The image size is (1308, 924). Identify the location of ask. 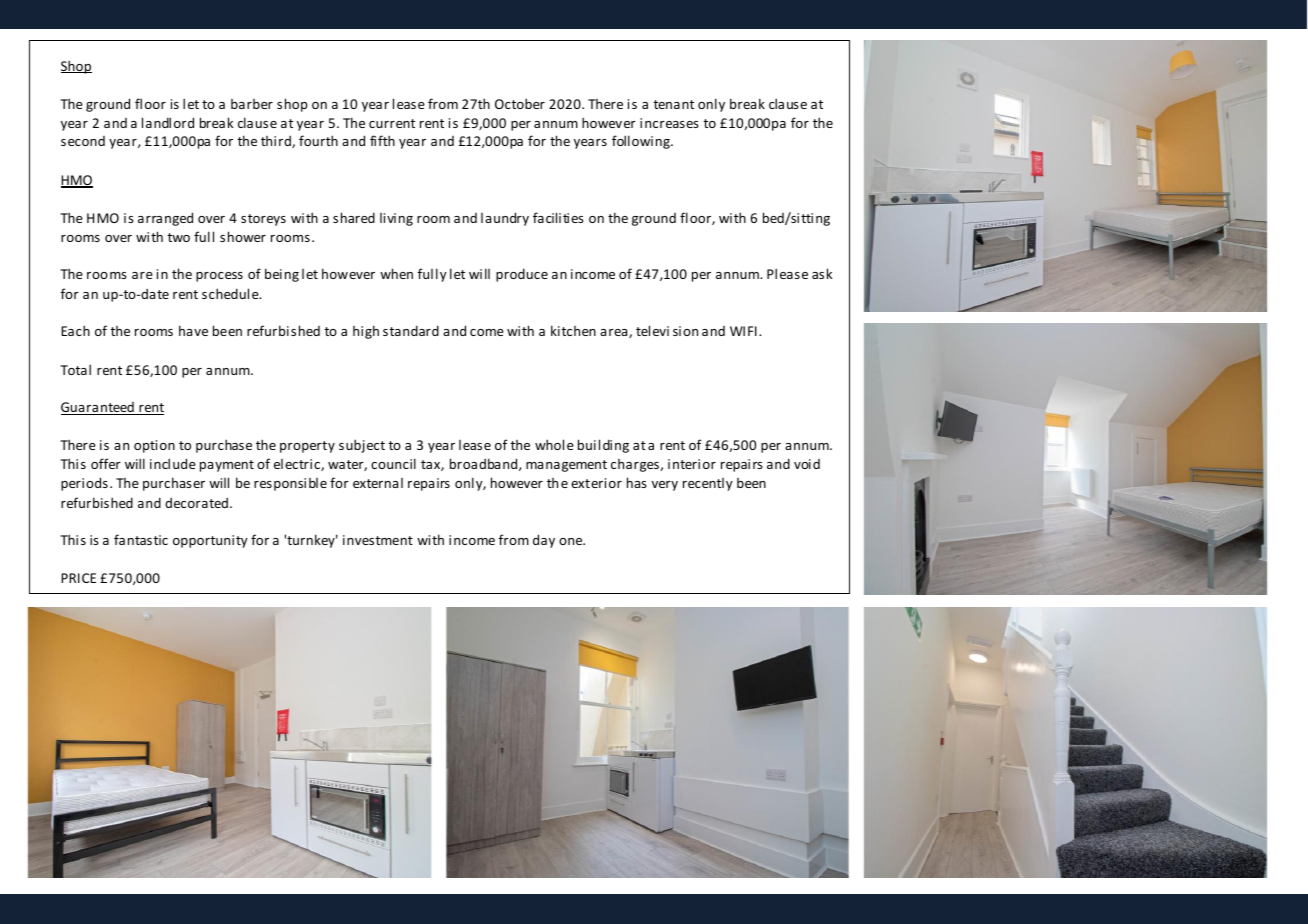
(822, 273).
